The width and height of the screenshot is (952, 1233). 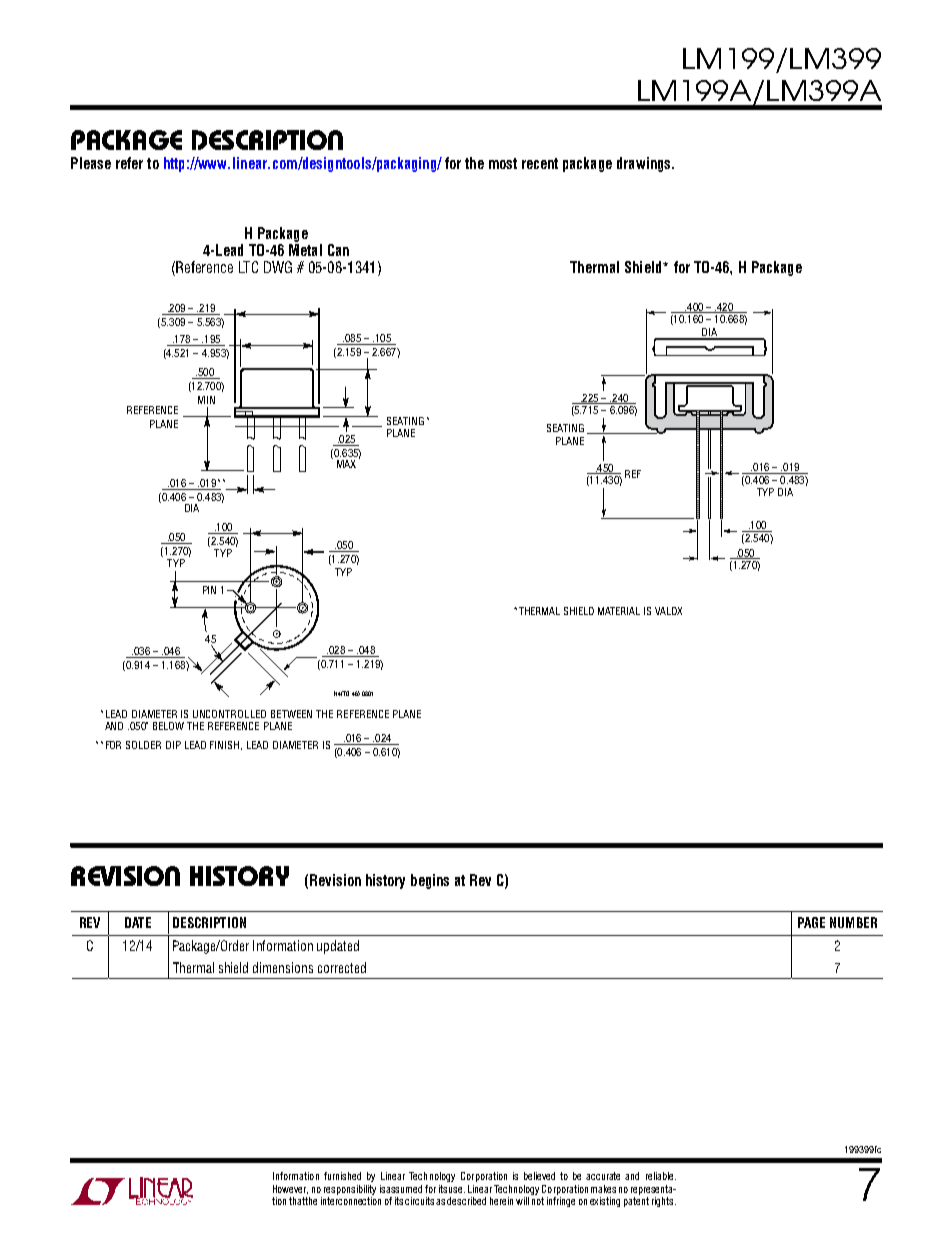 I want to click on However, so click(x=290, y=1189).
